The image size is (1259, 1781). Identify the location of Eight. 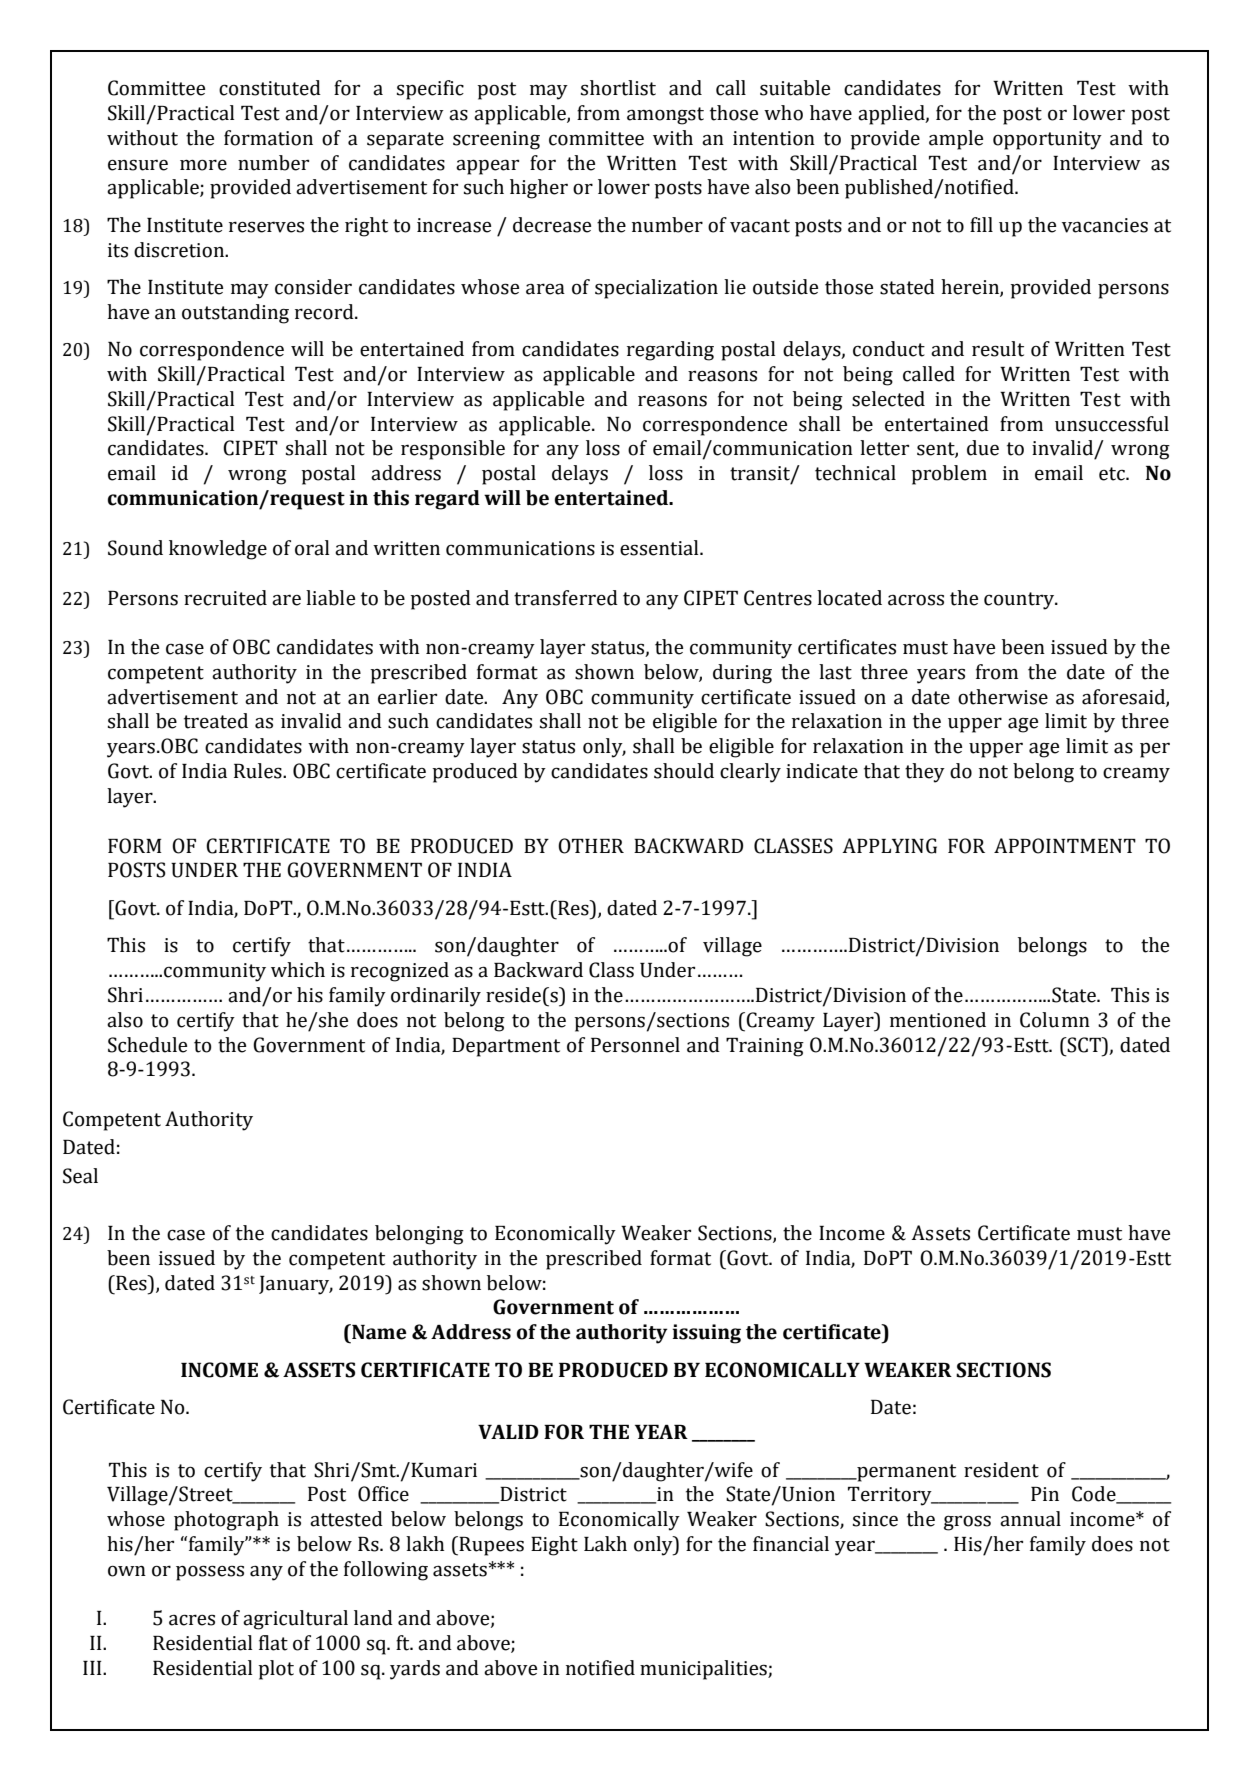
(554, 1546).
